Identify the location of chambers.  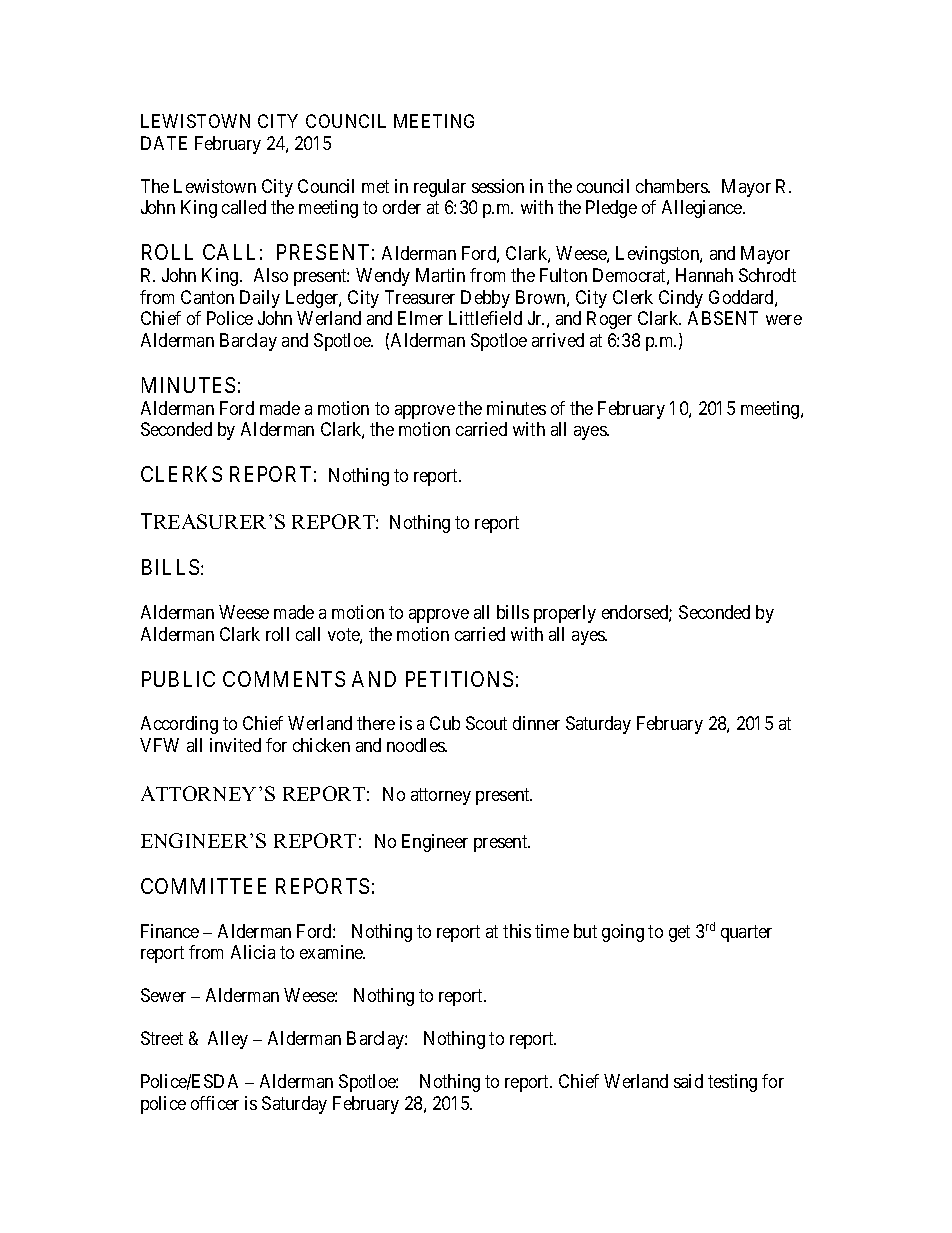
(672, 186).
